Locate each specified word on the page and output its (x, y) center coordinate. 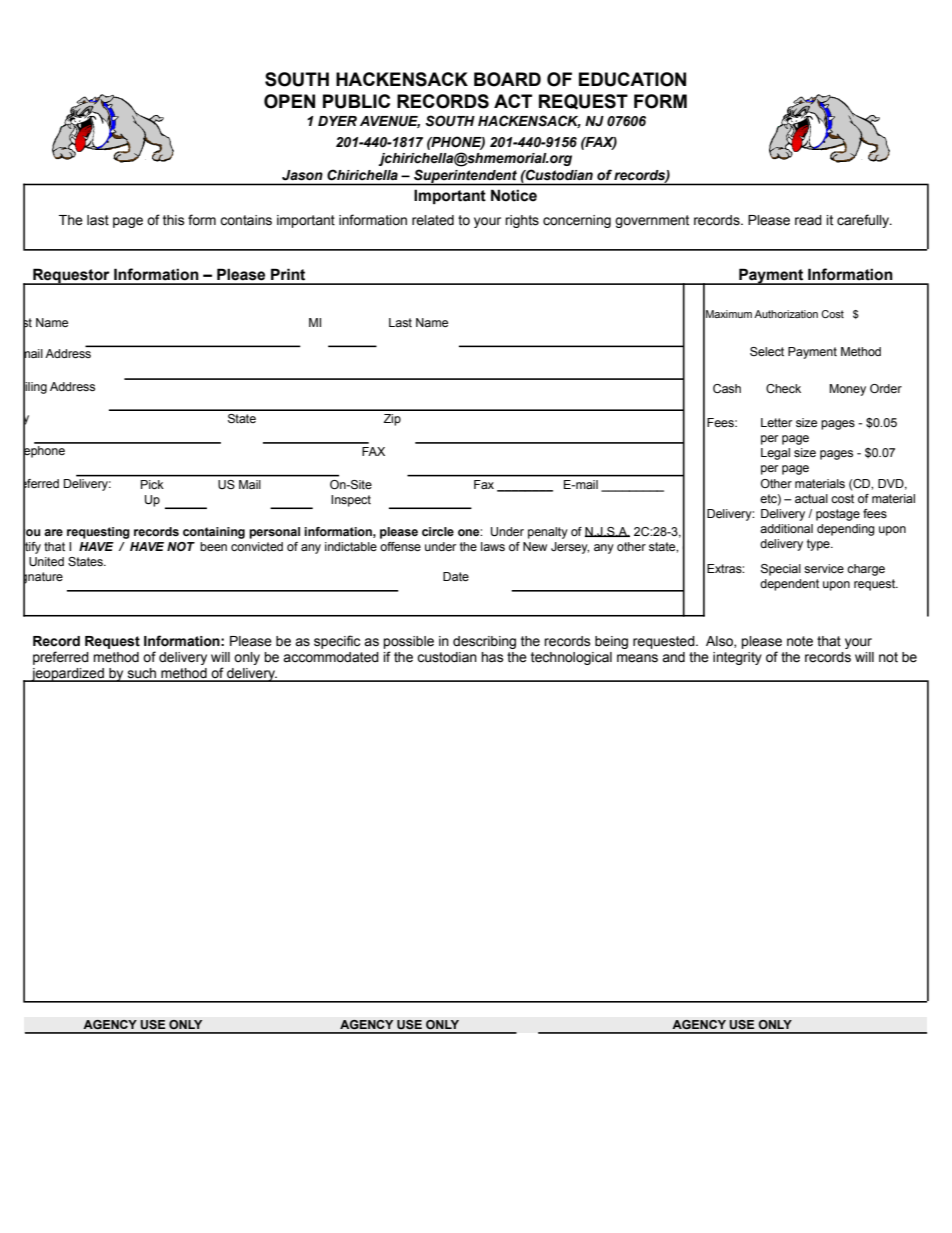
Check (783, 388)
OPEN (289, 101)
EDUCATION (632, 79)
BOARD (507, 79)
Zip (392, 420)
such (141, 674)
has (492, 657)
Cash (727, 388)
